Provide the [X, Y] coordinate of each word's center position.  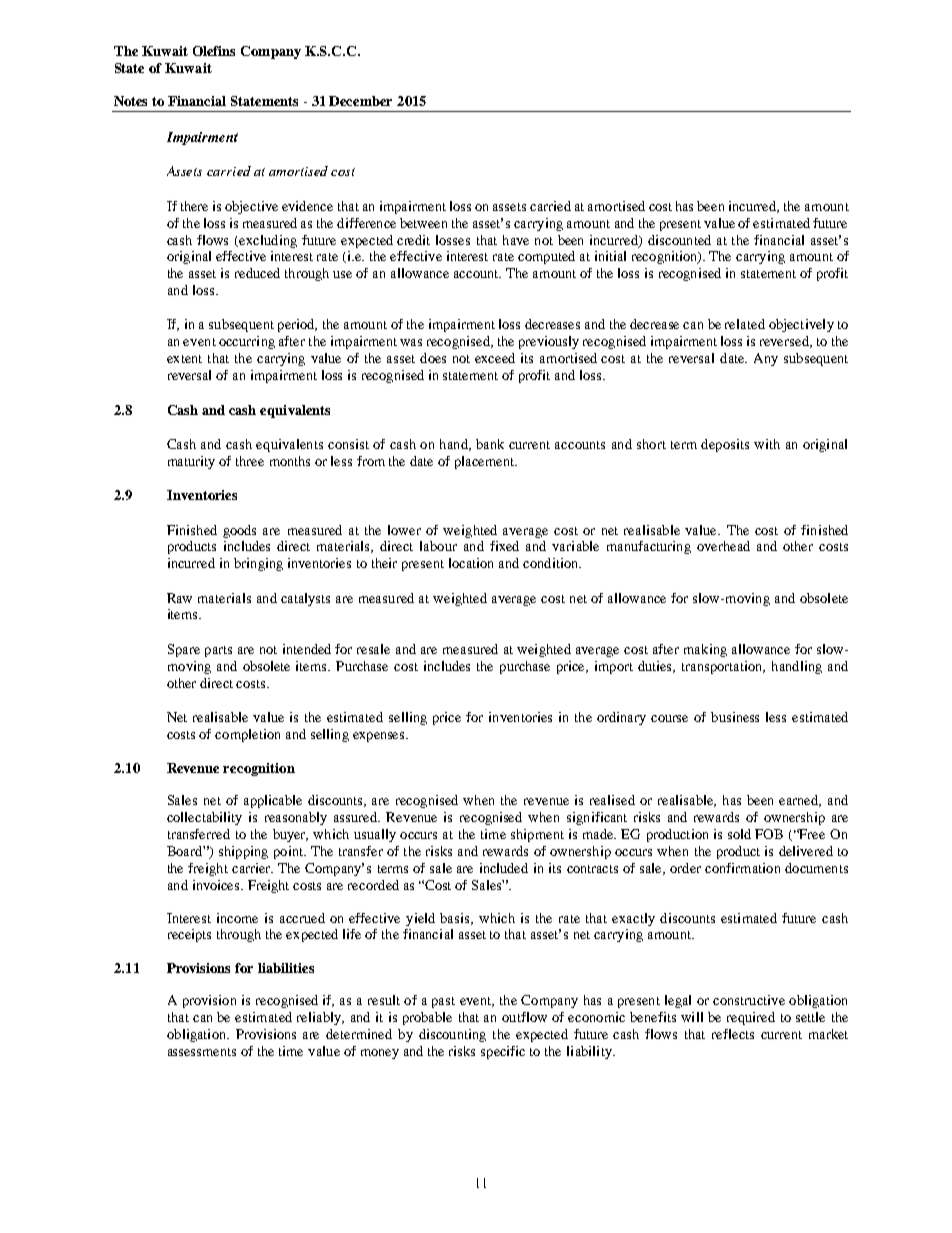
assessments [202, 1052]
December [360, 101]
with [767, 444]
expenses [380, 737]
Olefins [214, 51]
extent [184, 359]
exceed [495, 358]
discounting [452, 1035]
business [735, 717]
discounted [679, 240]
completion [247, 735]
